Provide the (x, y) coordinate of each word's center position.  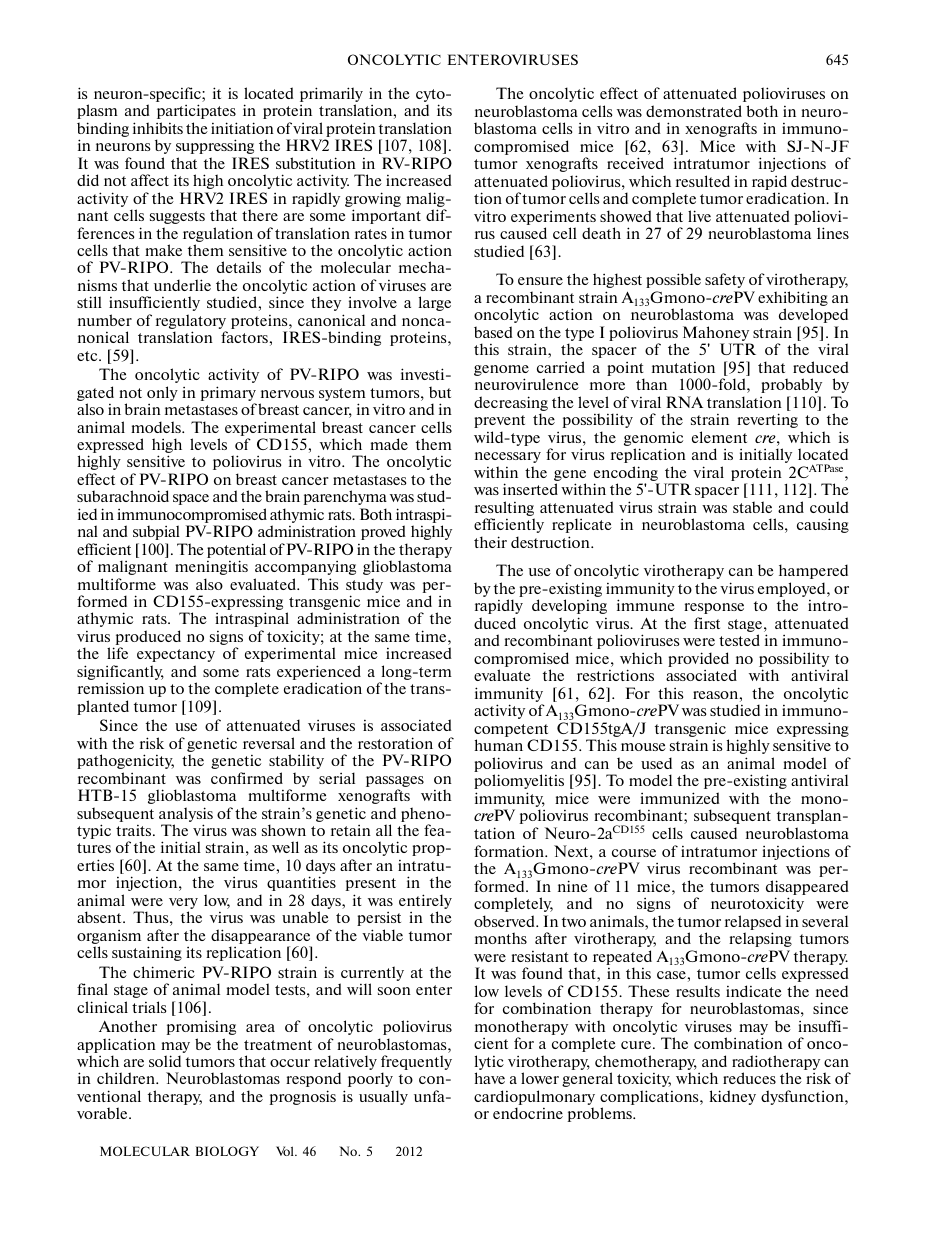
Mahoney (716, 333)
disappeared (807, 887)
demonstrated (694, 111)
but (440, 392)
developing (569, 606)
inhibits (158, 128)
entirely (425, 903)
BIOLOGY (227, 1151)
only (162, 393)
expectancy (176, 655)
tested (739, 640)
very (183, 905)
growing (373, 201)
